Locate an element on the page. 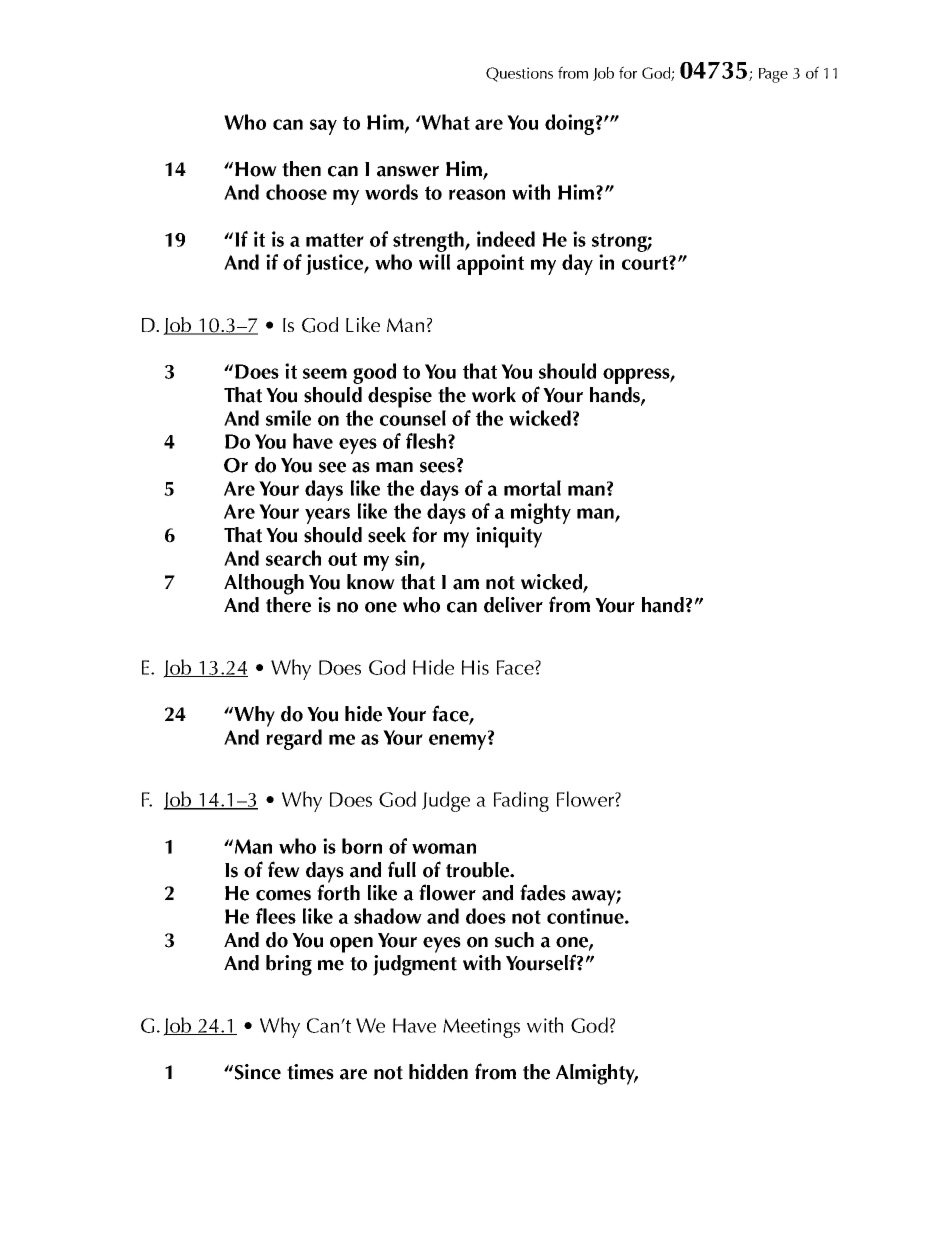 The width and height of the image is (952, 1233). Fading is located at coordinates (521, 801).
